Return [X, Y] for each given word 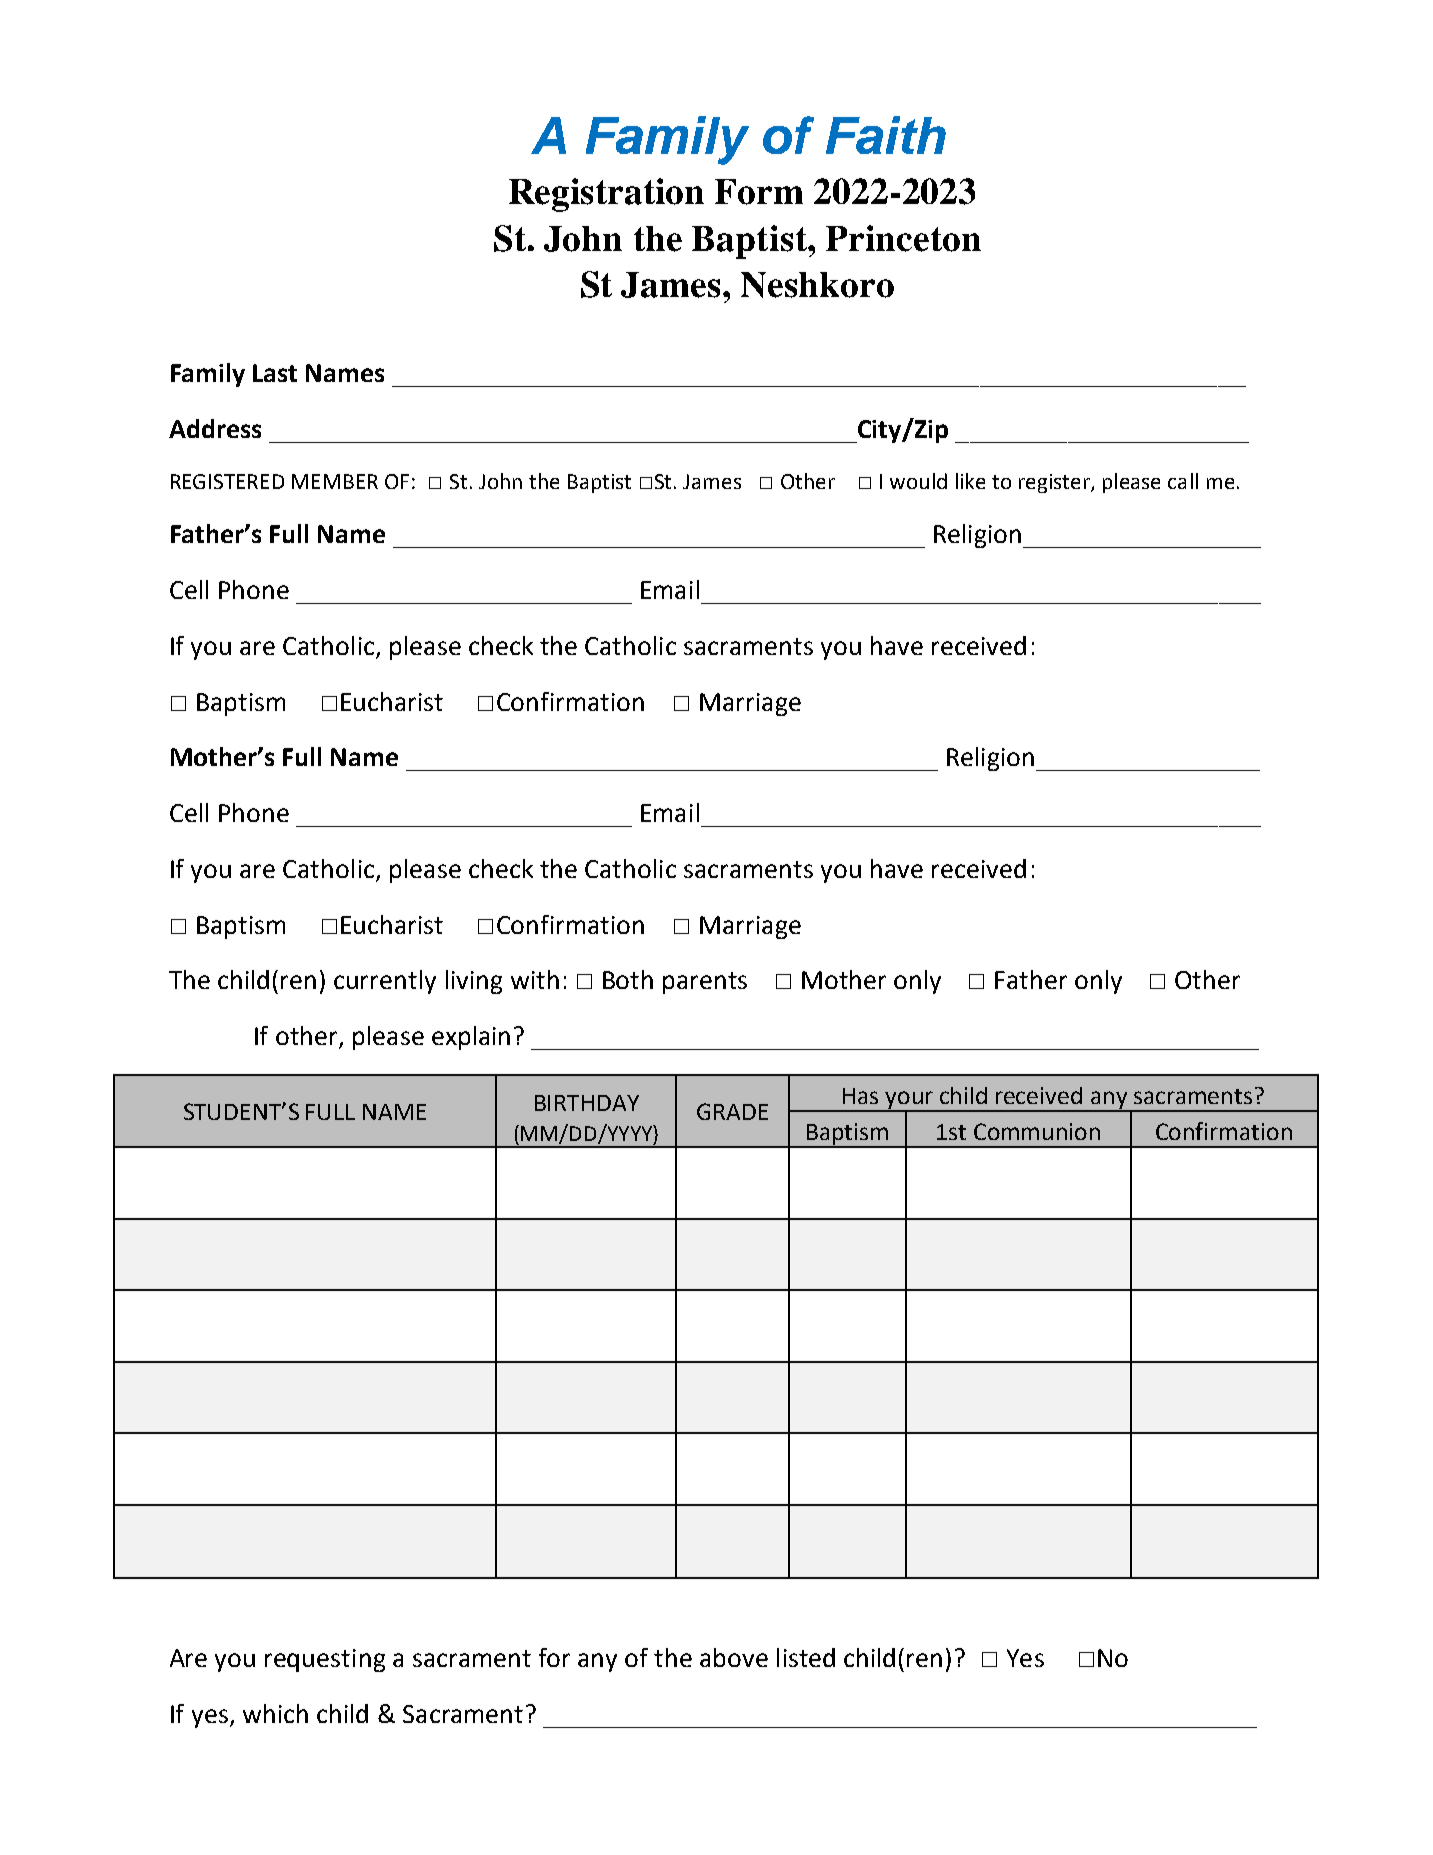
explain [471, 1038]
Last [275, 373]
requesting [325, 1660]
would [918, 481]
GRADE [732, 1111]
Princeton [903, 238]
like [970, 481]
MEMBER [335, 481]
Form [759, 192]
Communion [1037, 1131]
